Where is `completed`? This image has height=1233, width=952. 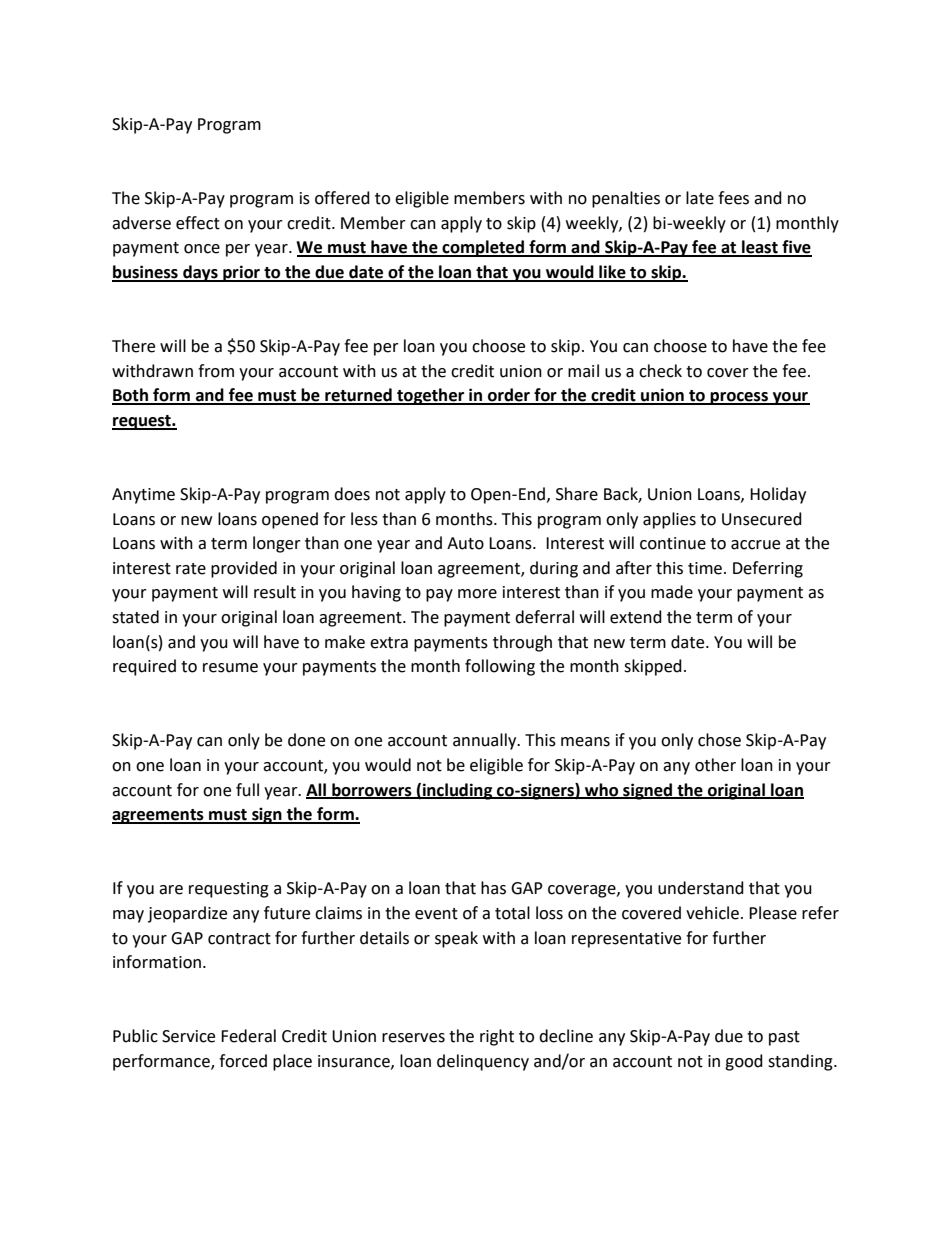
completed is located at coordinates (483, 248).
